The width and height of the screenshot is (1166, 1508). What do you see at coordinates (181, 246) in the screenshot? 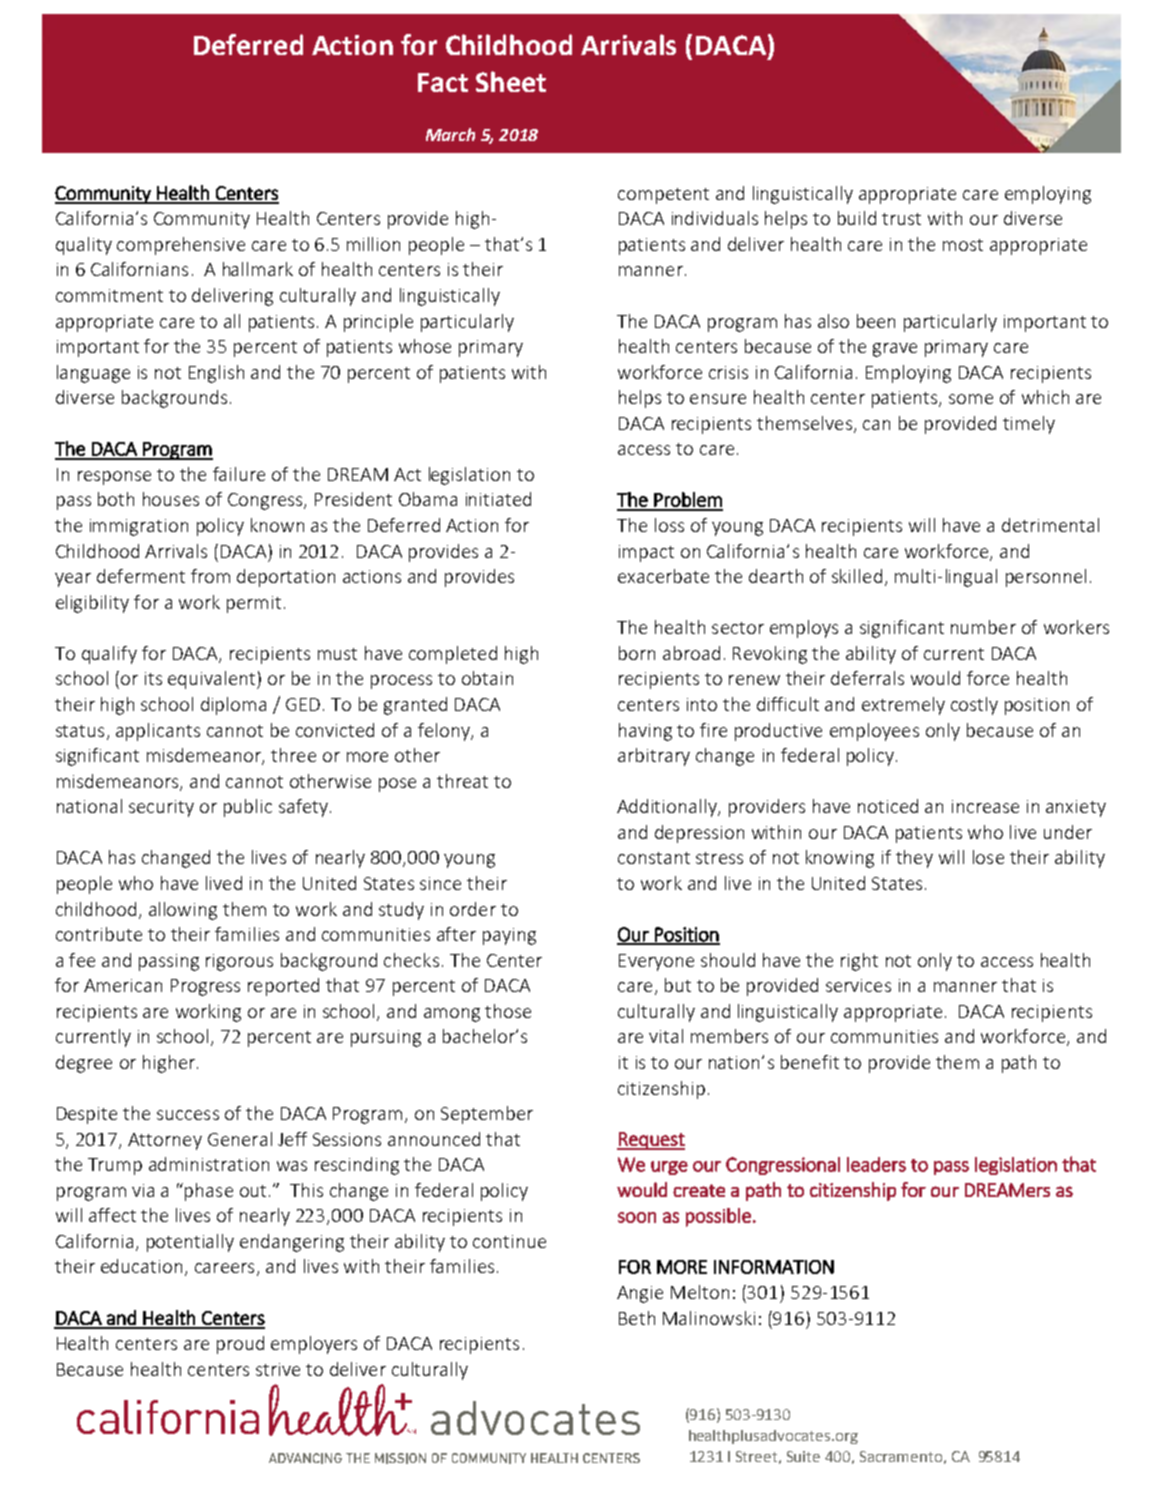
I see `comprehensive` at bounding box center [181, 246].
